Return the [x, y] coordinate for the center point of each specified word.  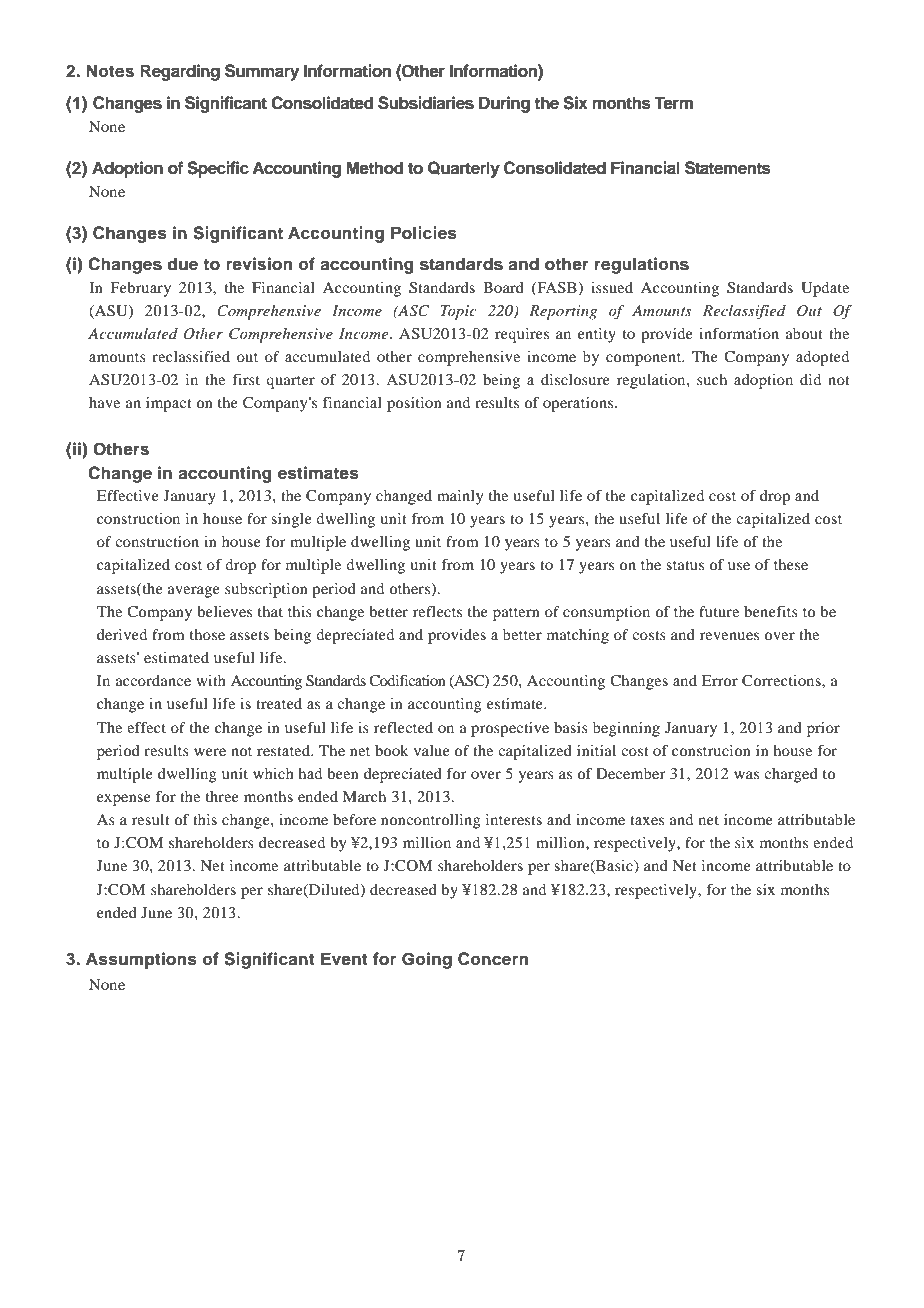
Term [673, 103]
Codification [407, 681]
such [712, 379]
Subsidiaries [426, 103]
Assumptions [141, 960]
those [207, 634]
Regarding [180, 72]
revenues [729, 636]
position [414, 404]
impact [169, 404]
